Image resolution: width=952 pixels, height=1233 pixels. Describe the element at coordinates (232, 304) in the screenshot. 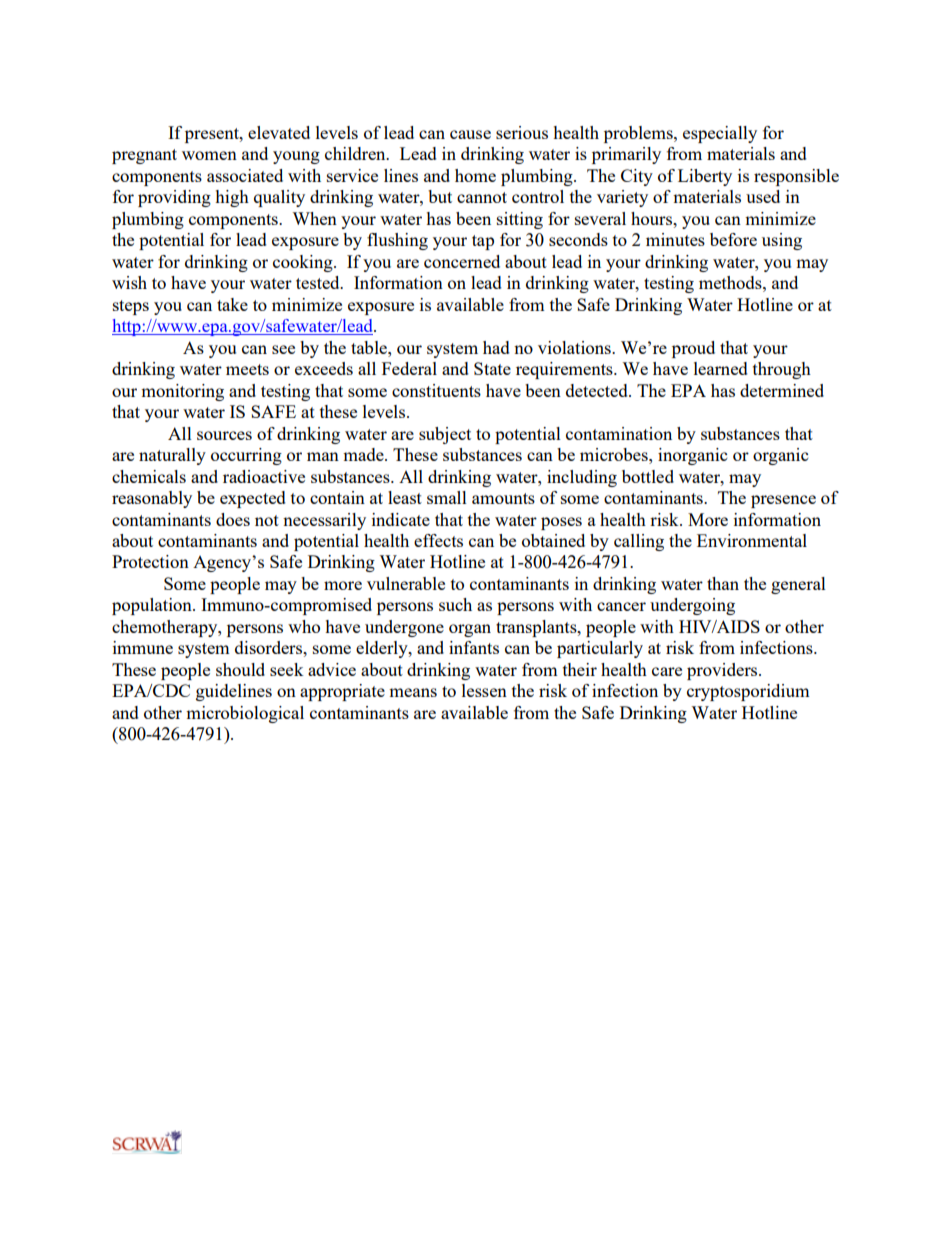

I see `take` at that location.
